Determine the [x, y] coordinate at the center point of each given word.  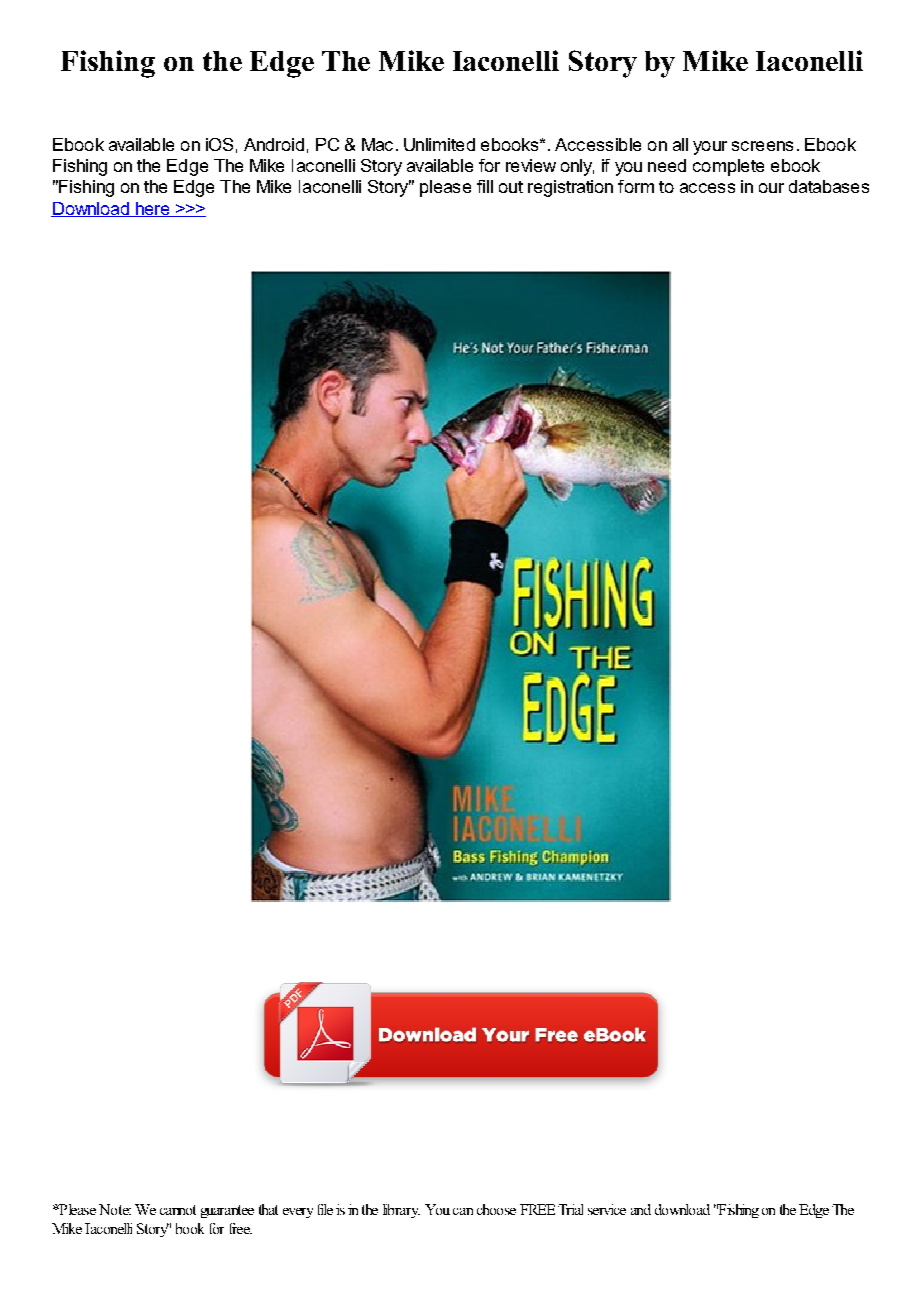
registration [570, 188]
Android [274, 144]
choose [496, 1209]
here [152, 209]
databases [829, 186]
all [680, 144]
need [667, 165]
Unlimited [439, 144]
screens [762, 146]
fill [485, 186]
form [636, 186]
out [511, 187]
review [531, 165]
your [710, 148]
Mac [377, 144]
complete [728, 167]
